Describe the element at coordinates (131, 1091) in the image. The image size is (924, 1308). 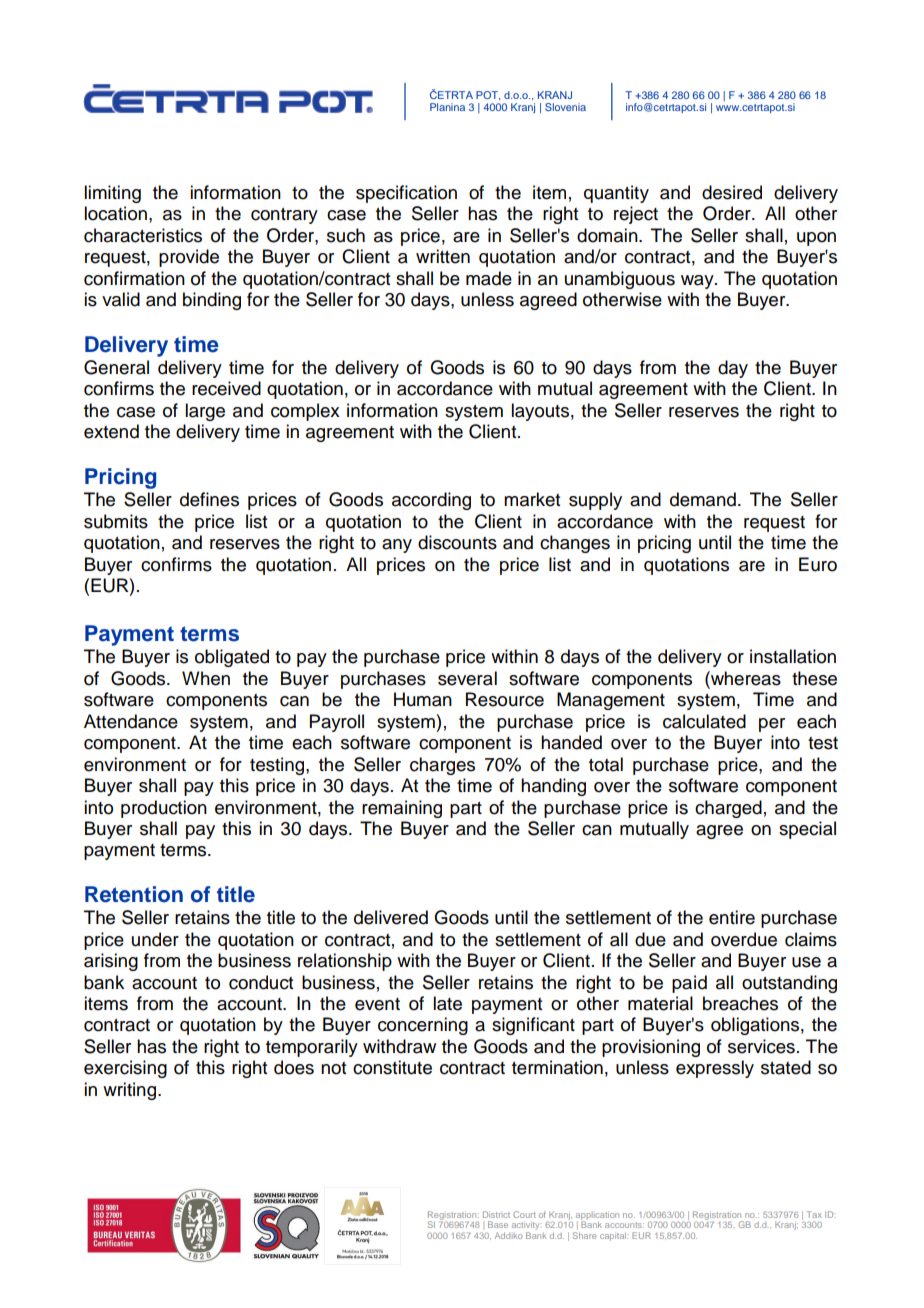
I see `writing` at that location.
